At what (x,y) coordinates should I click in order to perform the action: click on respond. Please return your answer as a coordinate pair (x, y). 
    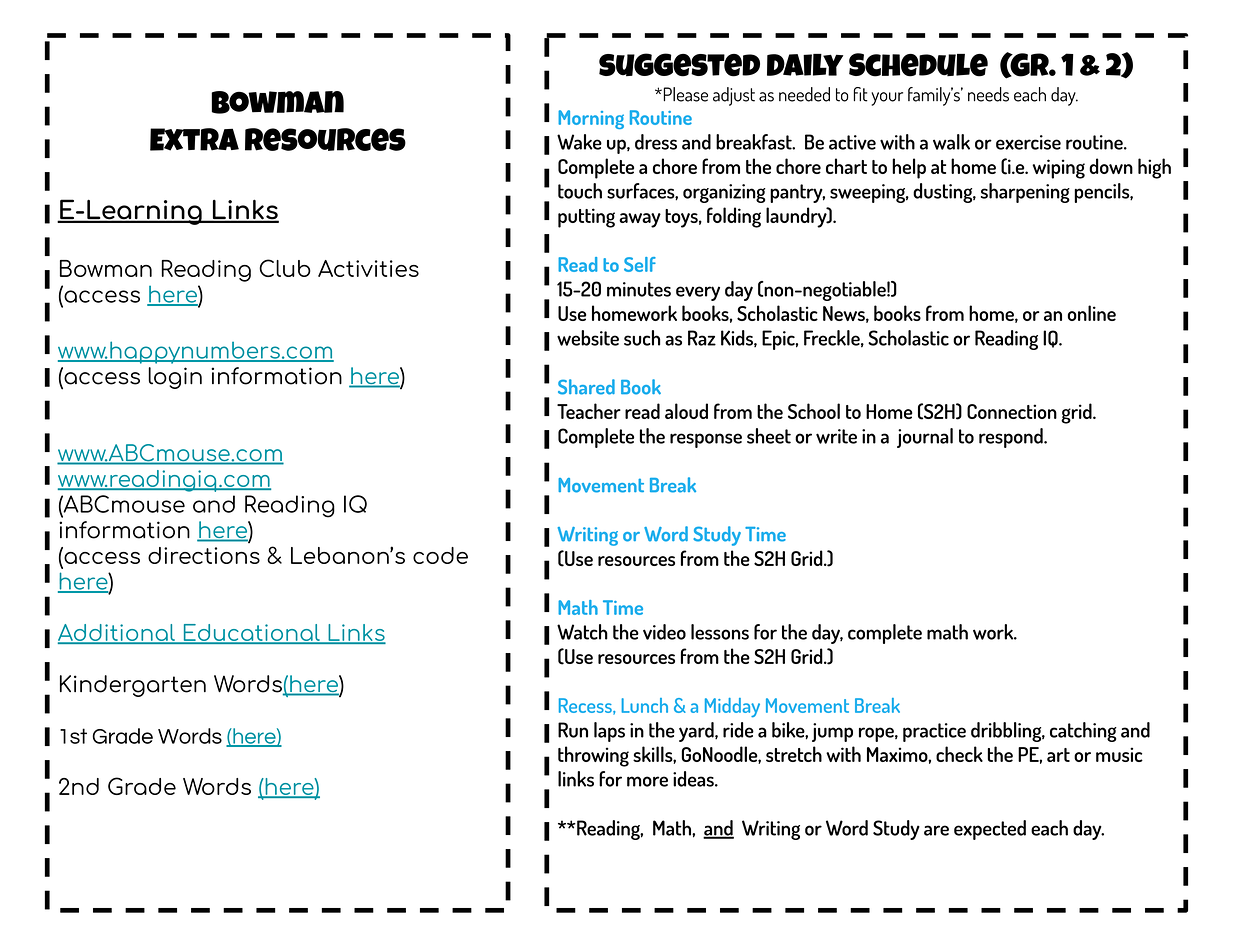
    Looking at the image, I should click on (1012, 438).
